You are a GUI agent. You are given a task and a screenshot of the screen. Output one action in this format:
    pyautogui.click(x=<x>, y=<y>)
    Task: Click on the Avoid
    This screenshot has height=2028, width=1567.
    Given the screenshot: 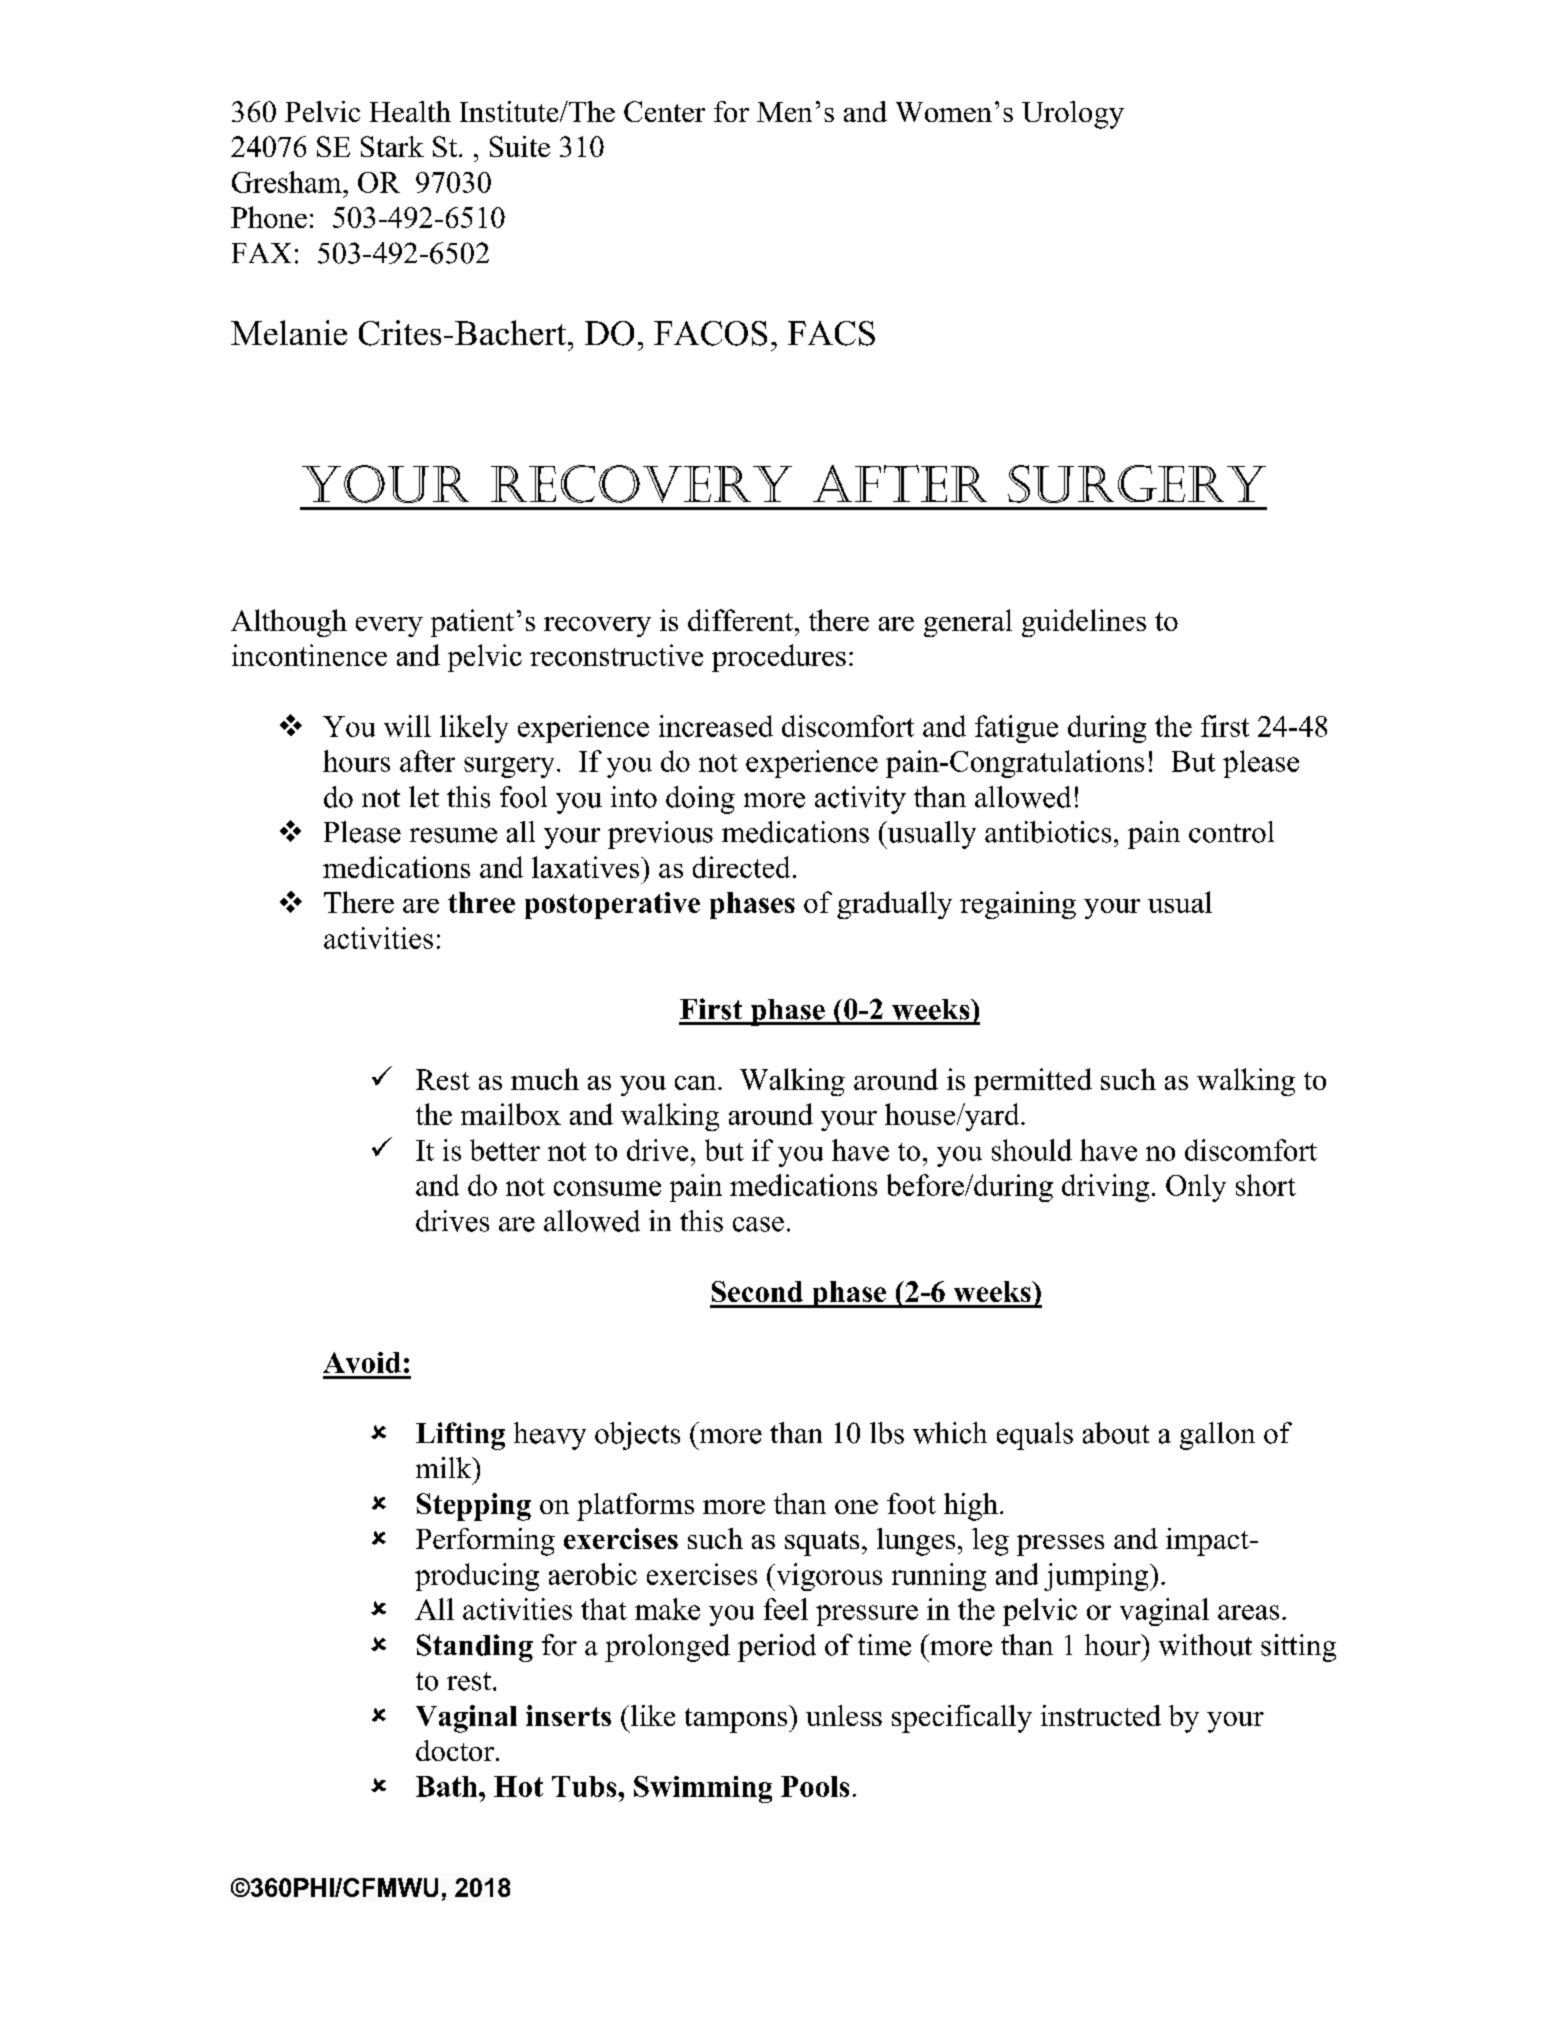 What is the action you would take?
    pyautogui.click(x=362, y=1362)
